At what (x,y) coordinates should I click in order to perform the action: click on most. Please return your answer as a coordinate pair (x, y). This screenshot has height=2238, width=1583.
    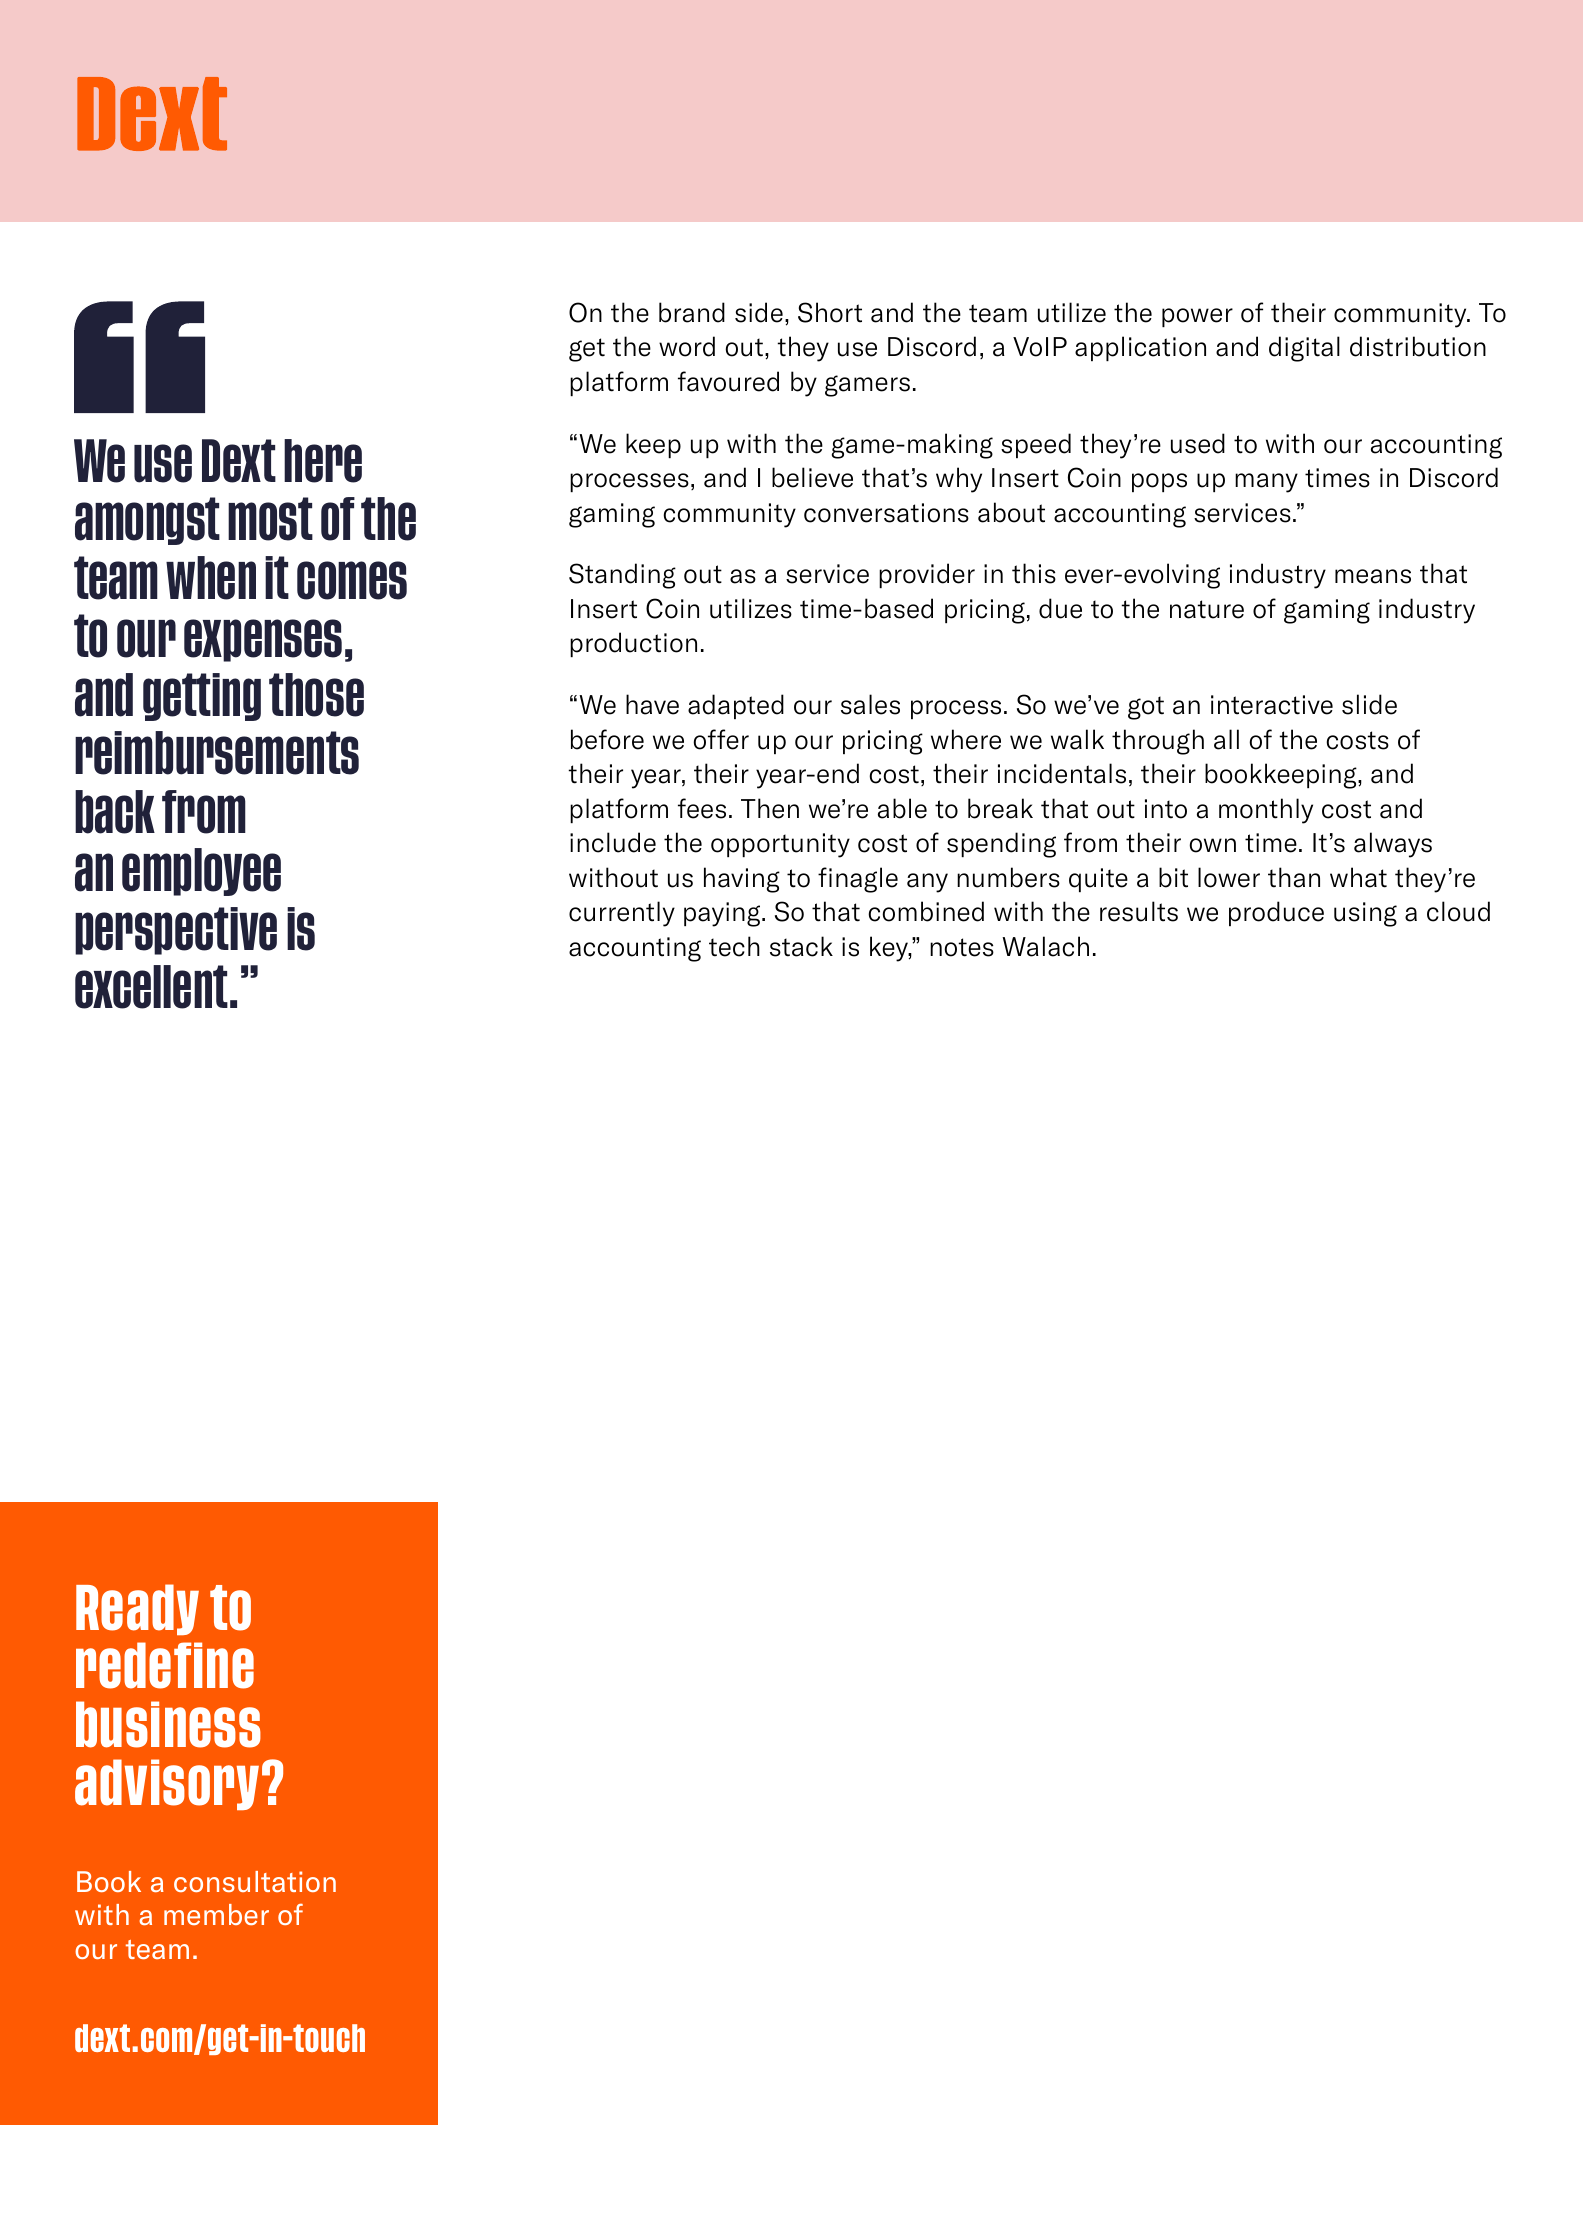
    Looking at the image, I should click on (270, 519).
